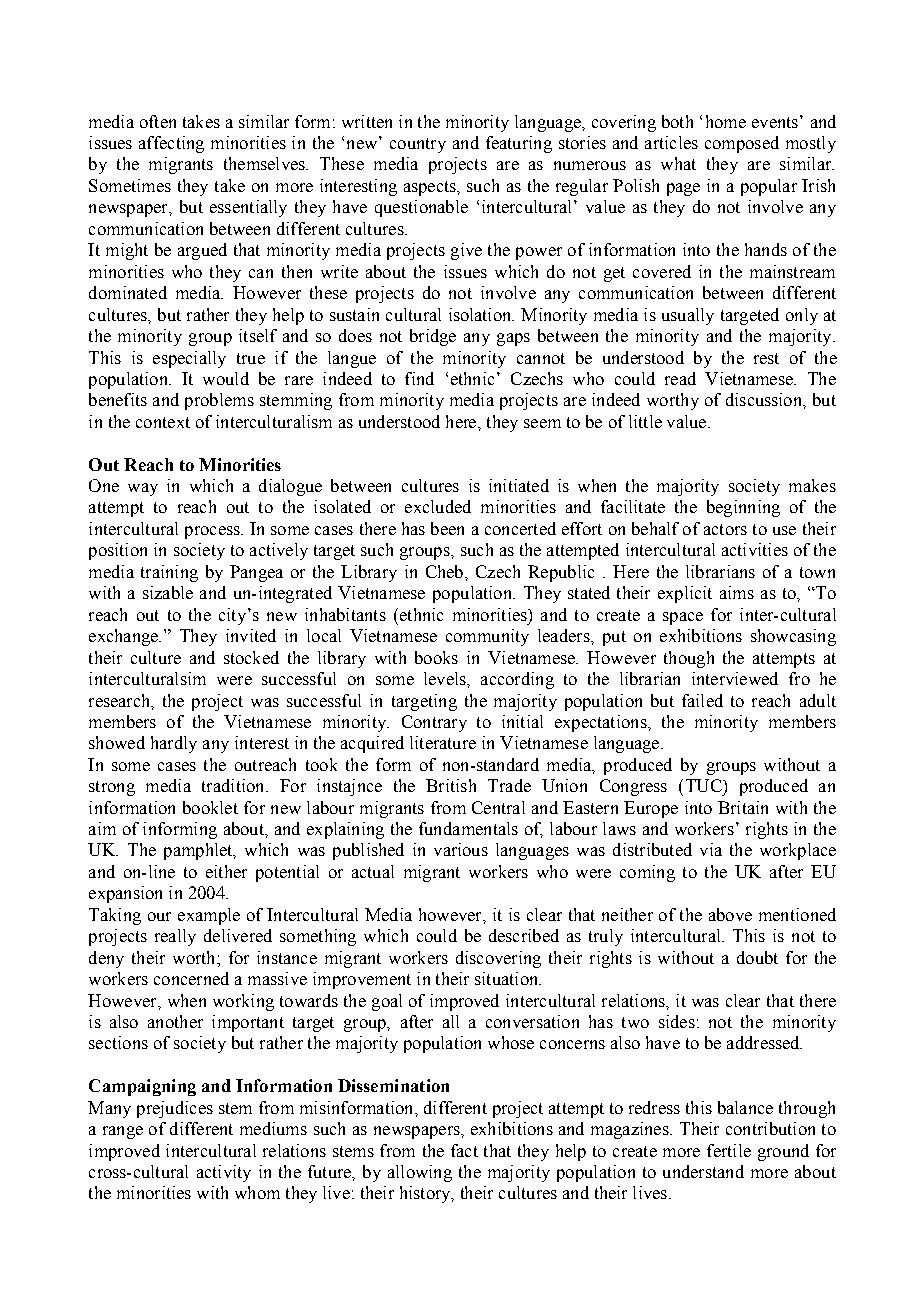 Image resolution: width=924 pixels, height=1308 pixels. I want to click on above, so click(730, 914).
